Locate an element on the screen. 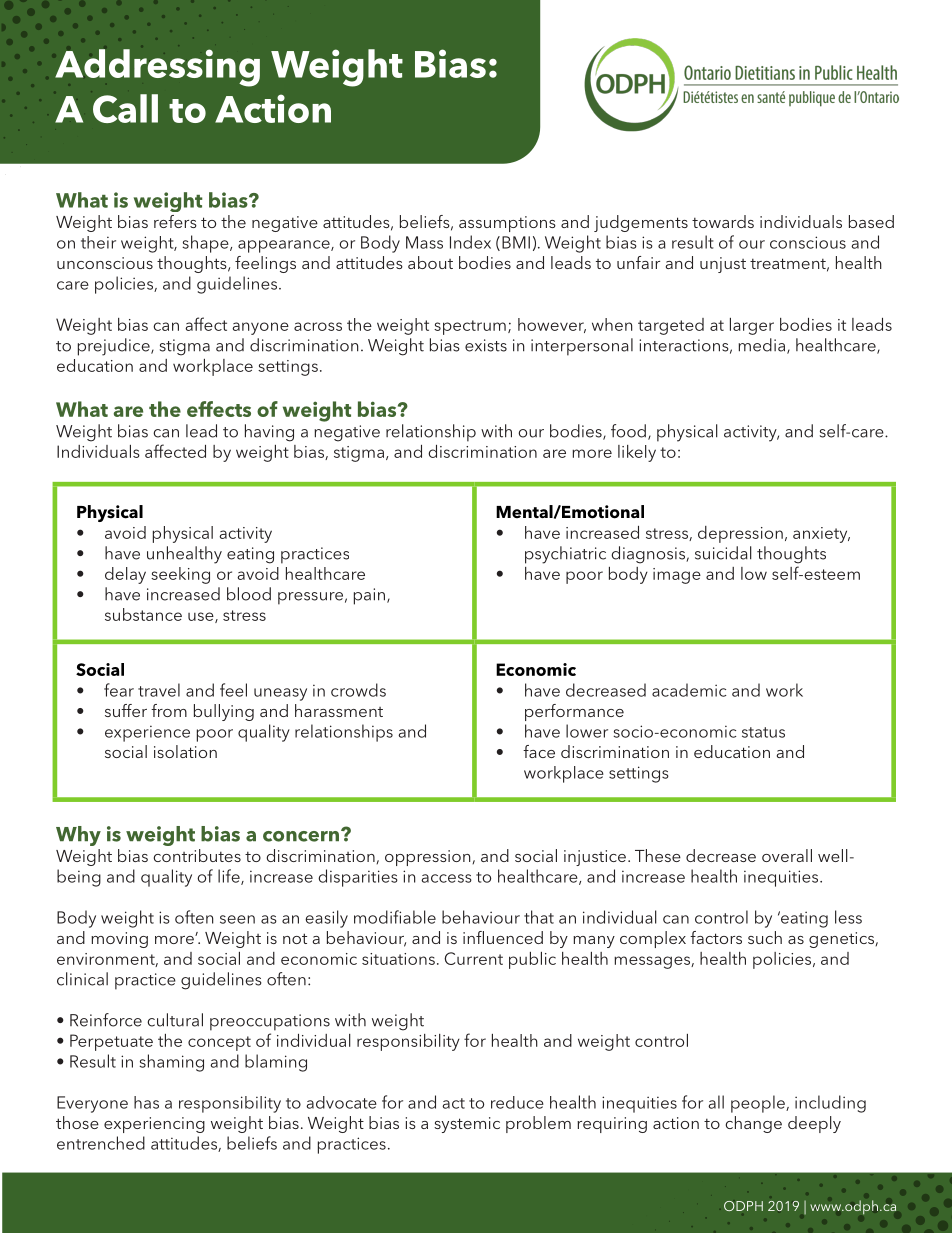  experiencing is located at coordinates (154, 1125).
